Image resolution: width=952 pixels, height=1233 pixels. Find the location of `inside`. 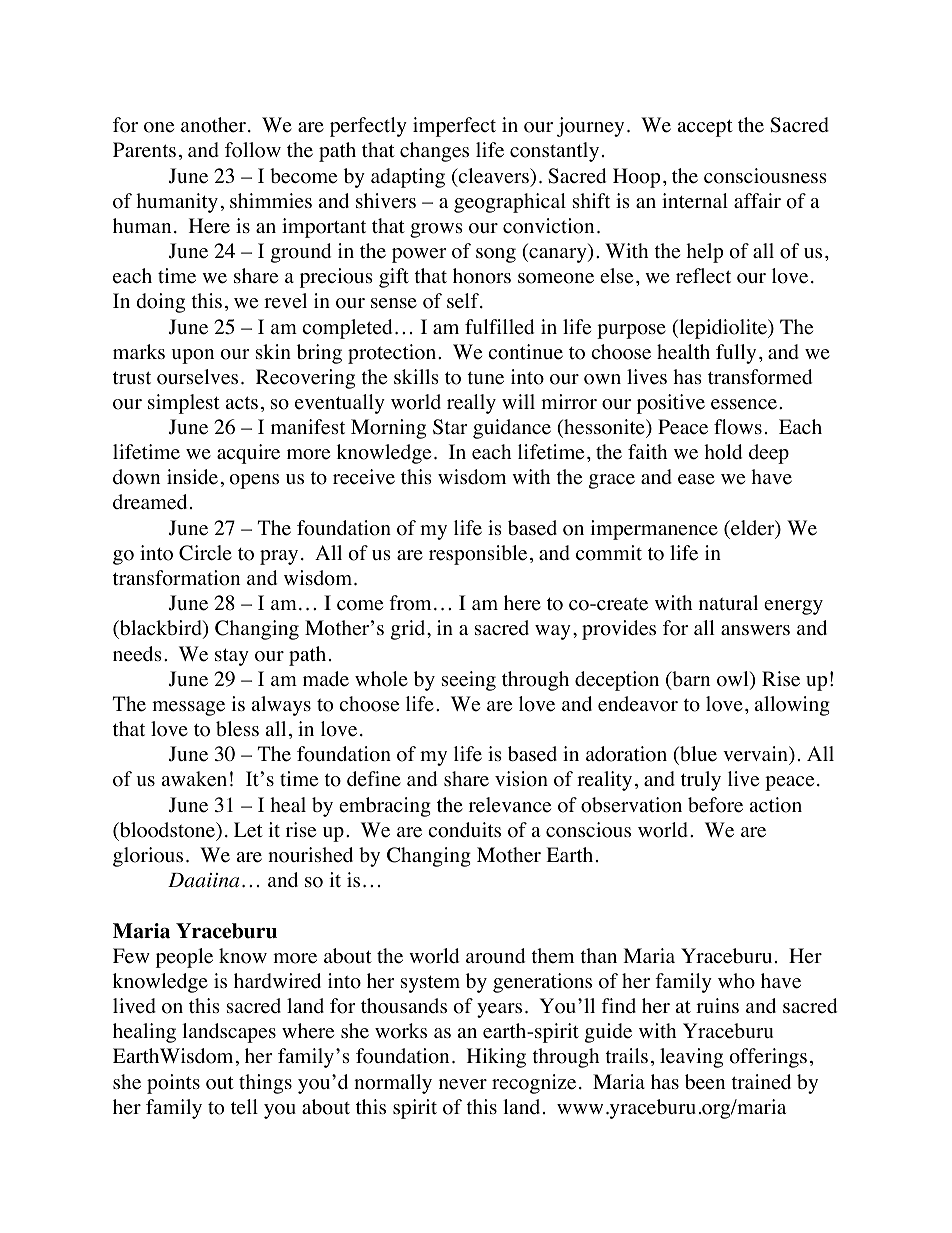

inside is located at coordinates (192, 477).
